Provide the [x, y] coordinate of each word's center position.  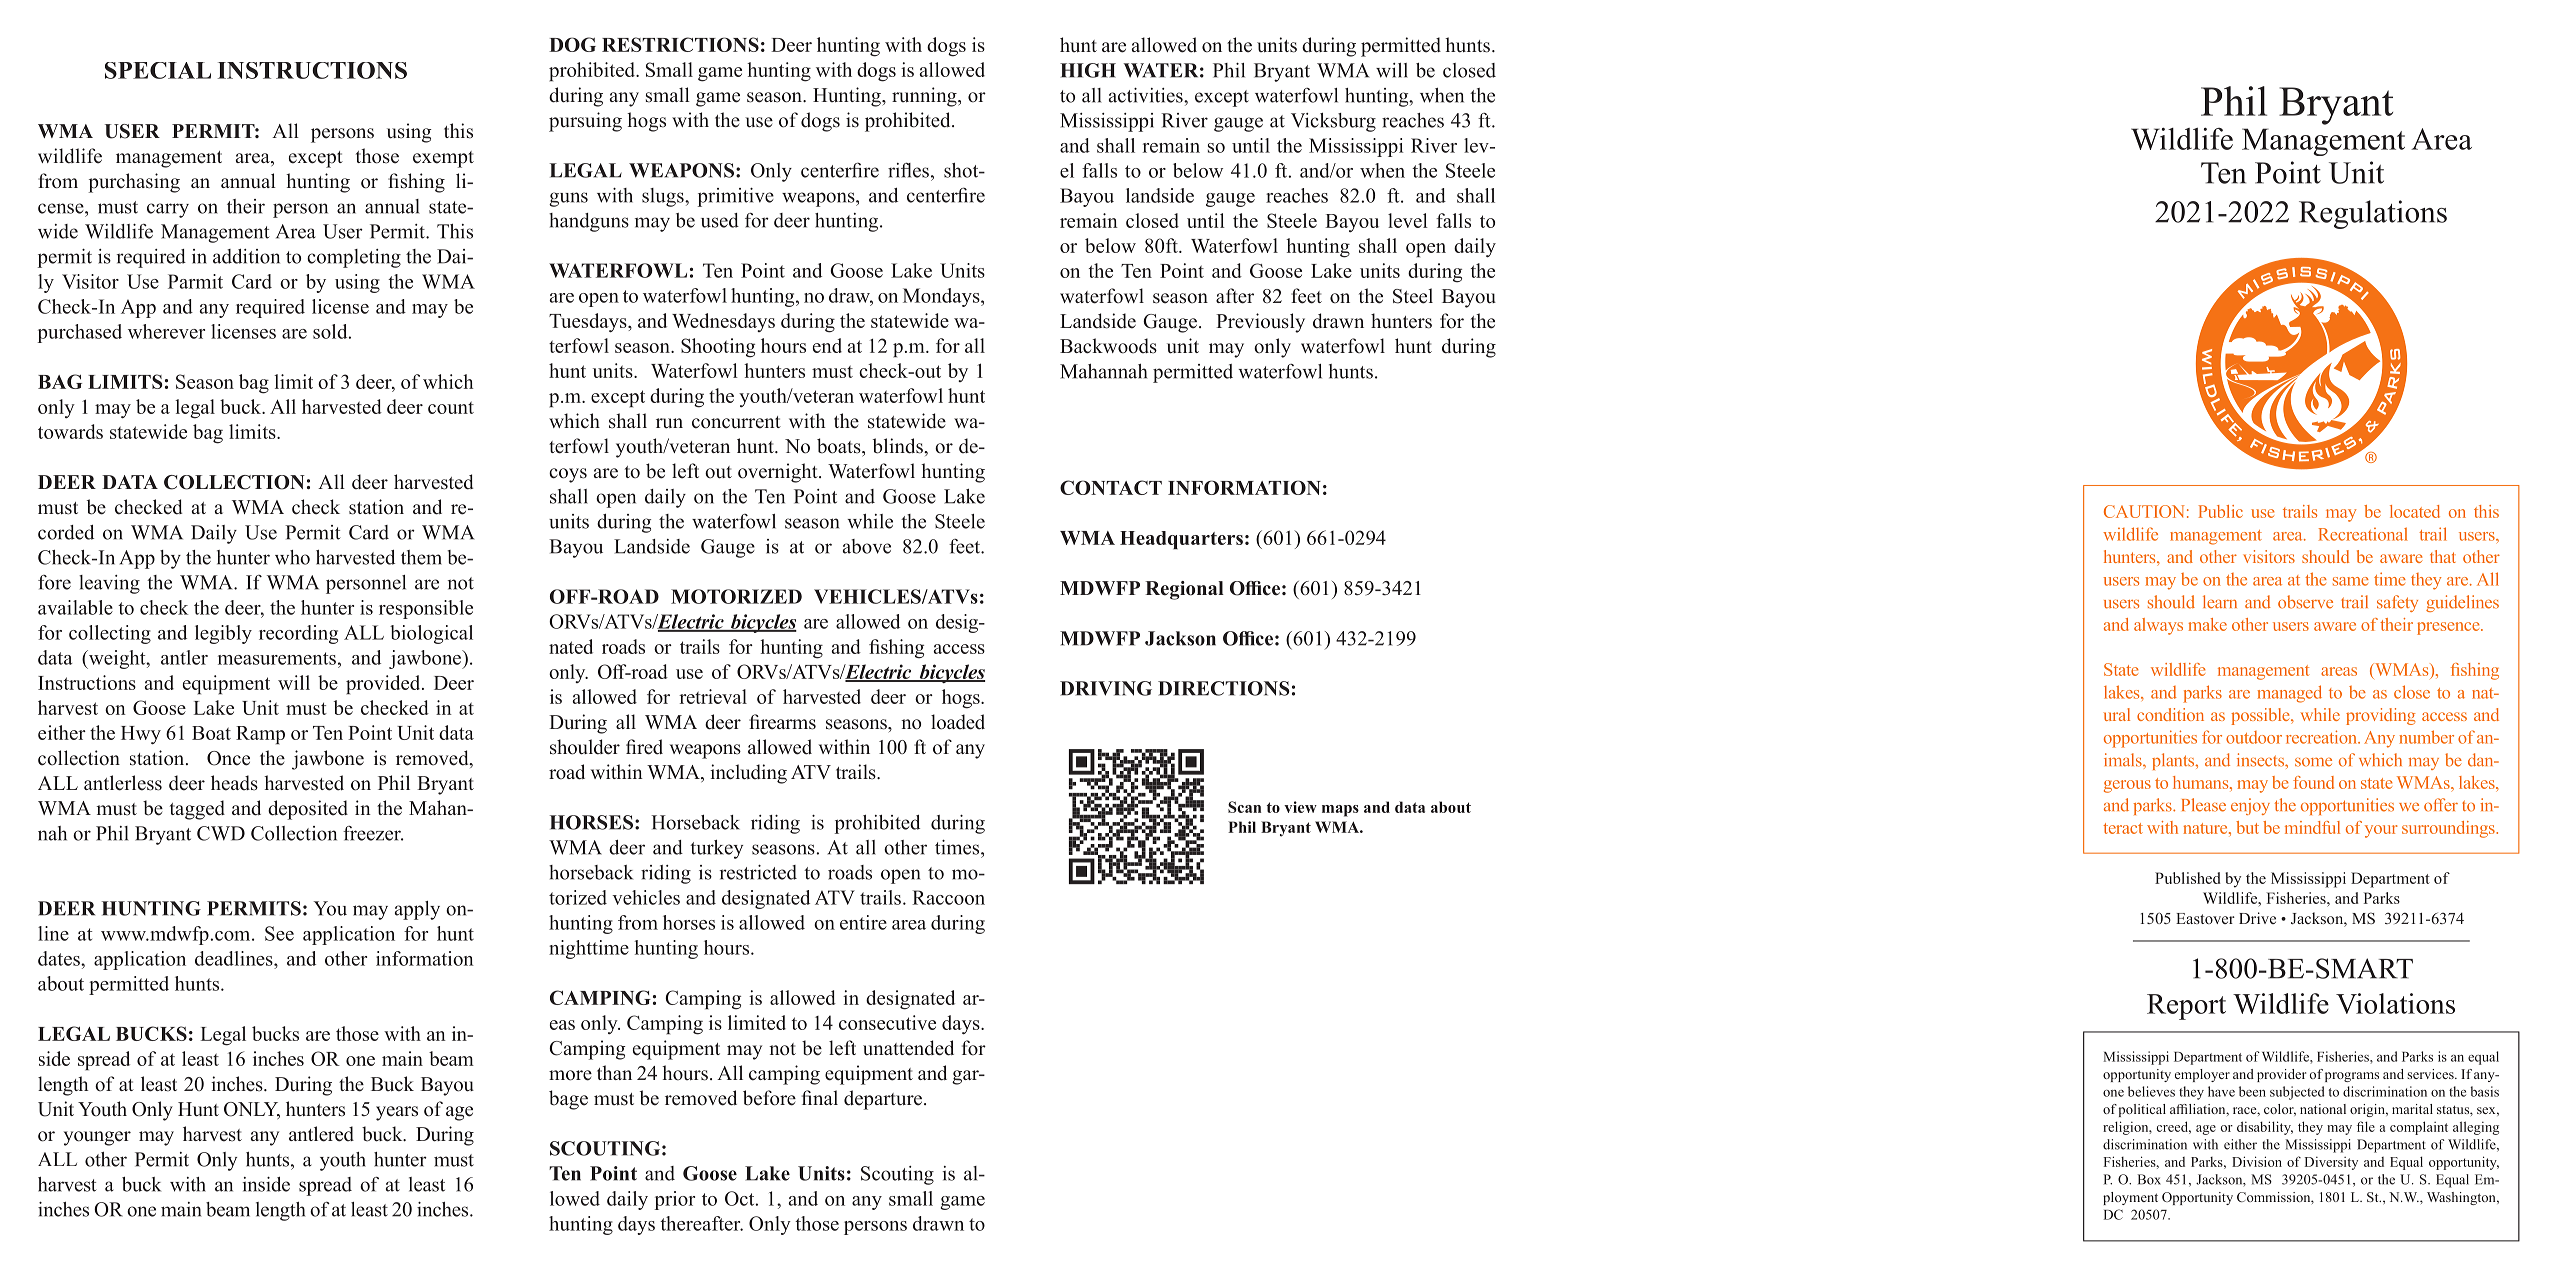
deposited [308, 810]
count [451, 407]
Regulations [2373, 214]
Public [2220, 511]
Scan [1244, 807]
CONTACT [1111, 487]
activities [1147, 95]
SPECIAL [158, 70]
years [397, 1113]
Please [2204, 805]
